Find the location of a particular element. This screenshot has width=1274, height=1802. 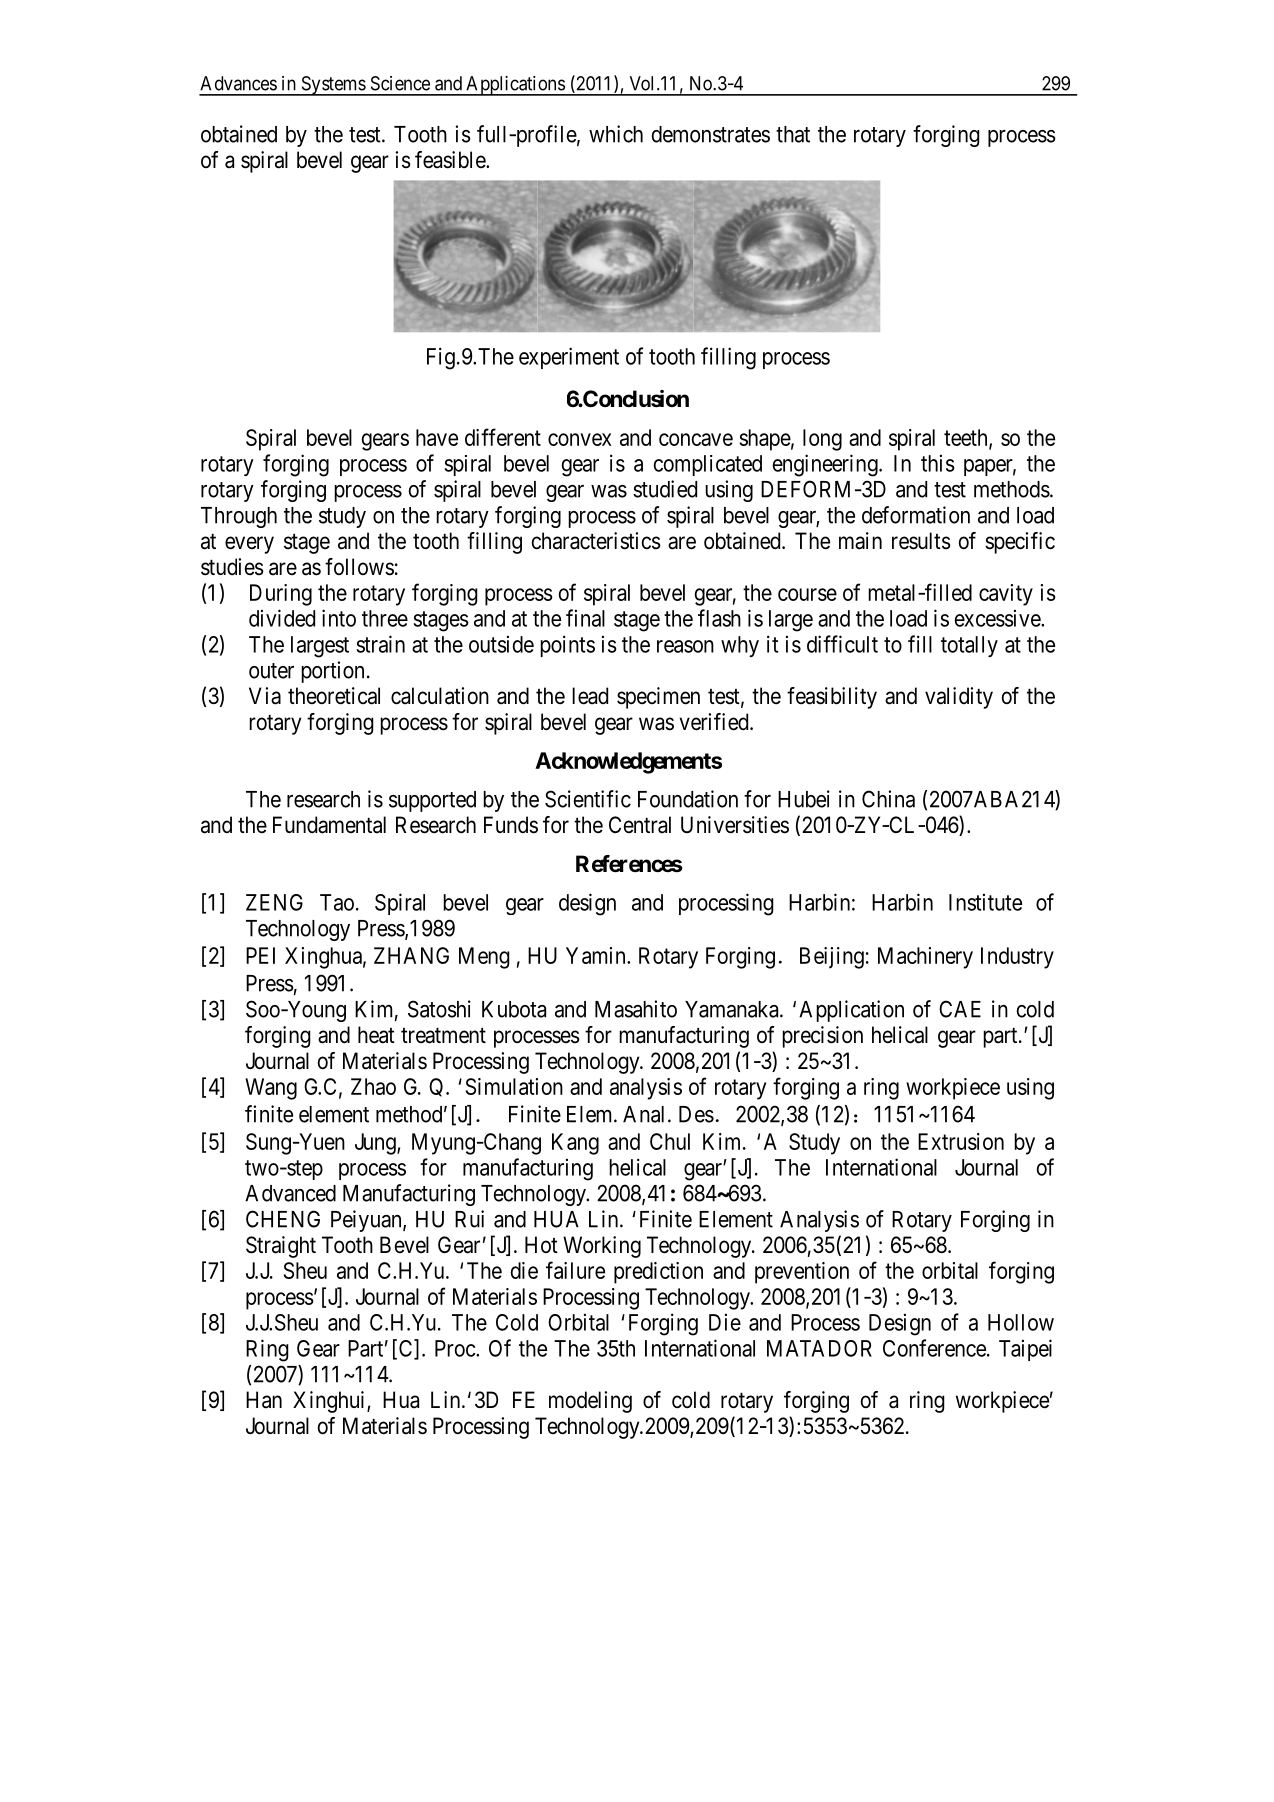

that is located at coordinates (793, 134).
